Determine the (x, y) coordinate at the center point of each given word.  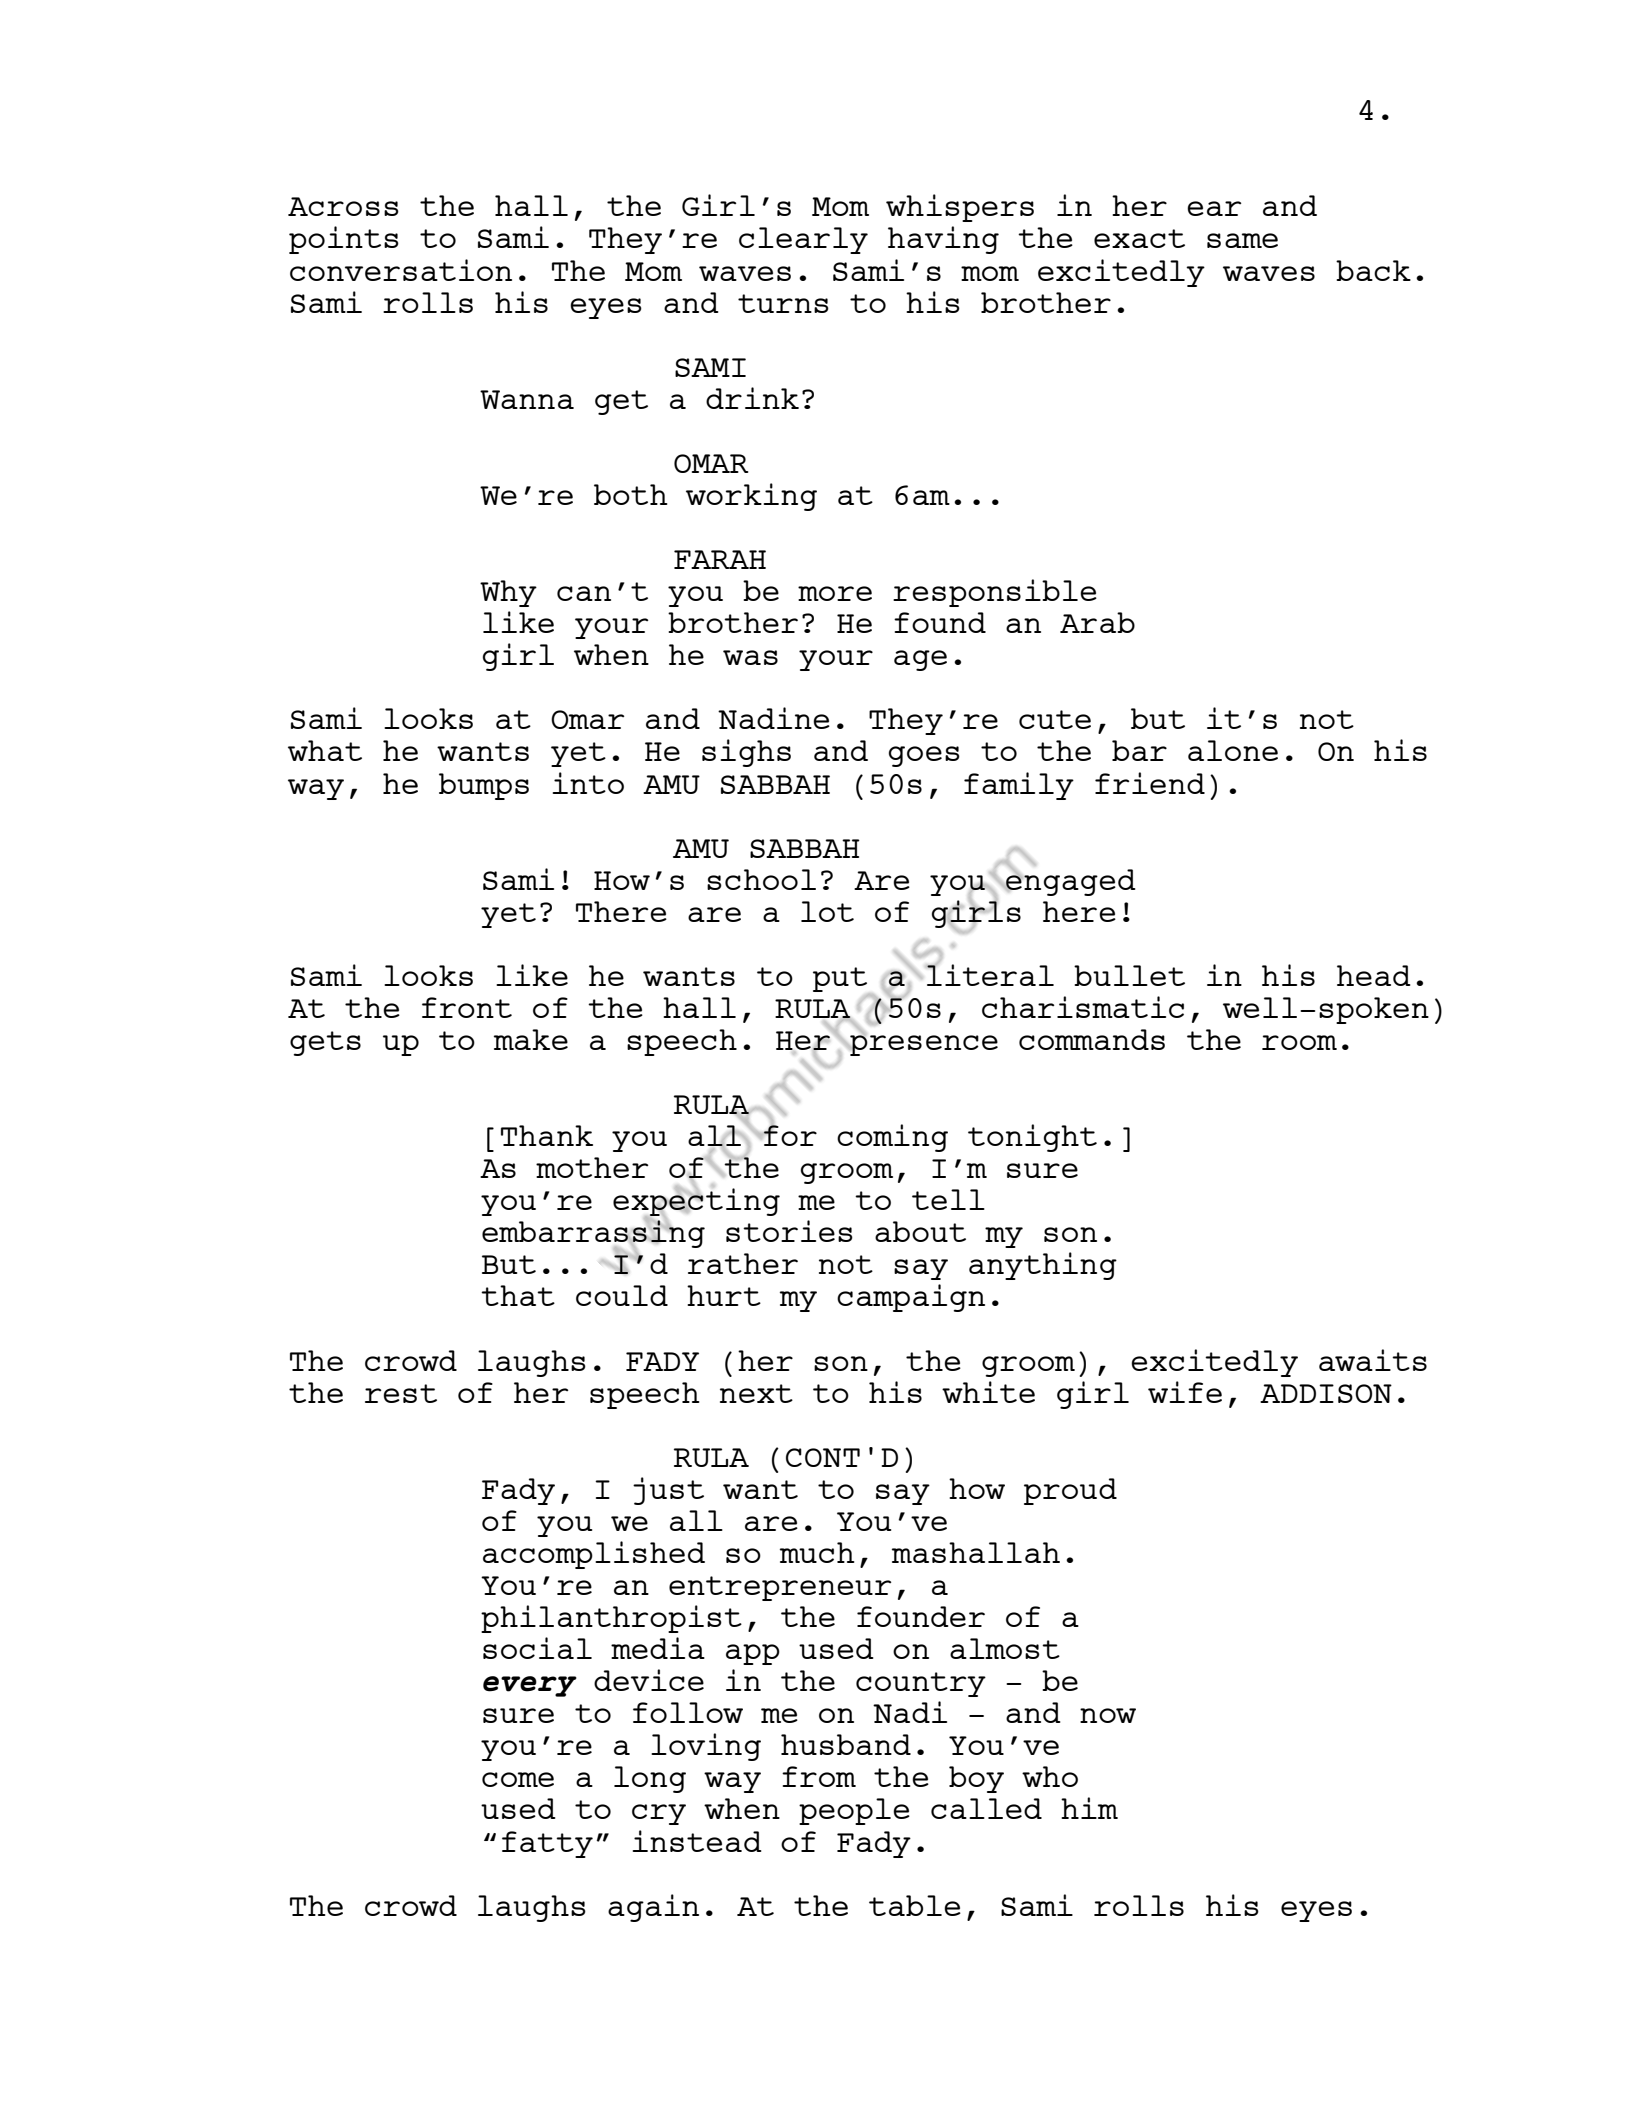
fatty (547, 1844)
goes (924, 756)
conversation (401, 270)
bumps (484, 786)
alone (1233, 750)
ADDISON (1326, 1393)
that (518, 1295)
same (1242, 240)
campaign (911, 1298)
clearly (803, 240)
